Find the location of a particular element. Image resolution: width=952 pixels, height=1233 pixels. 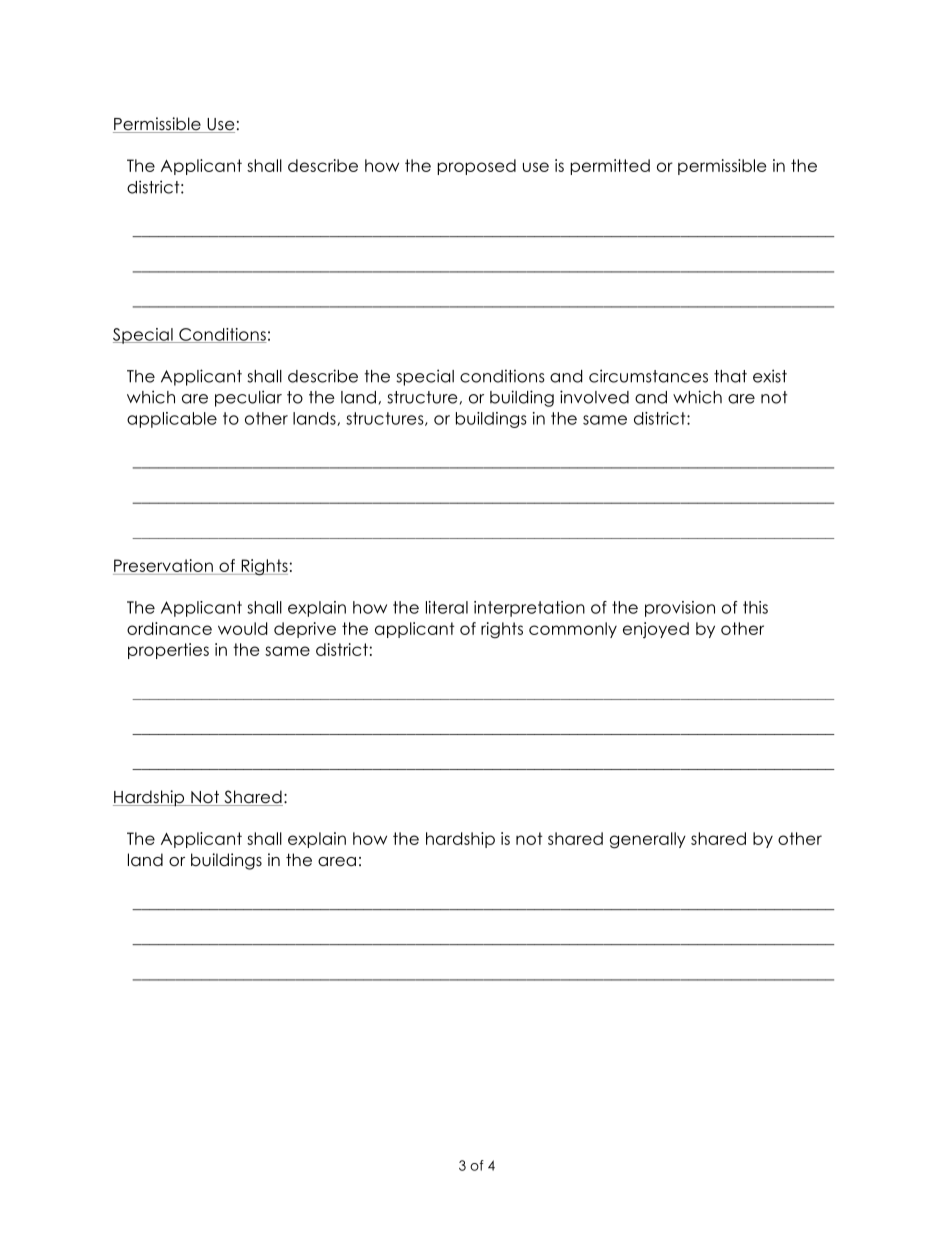

that is located at coordinates (730, 376).
